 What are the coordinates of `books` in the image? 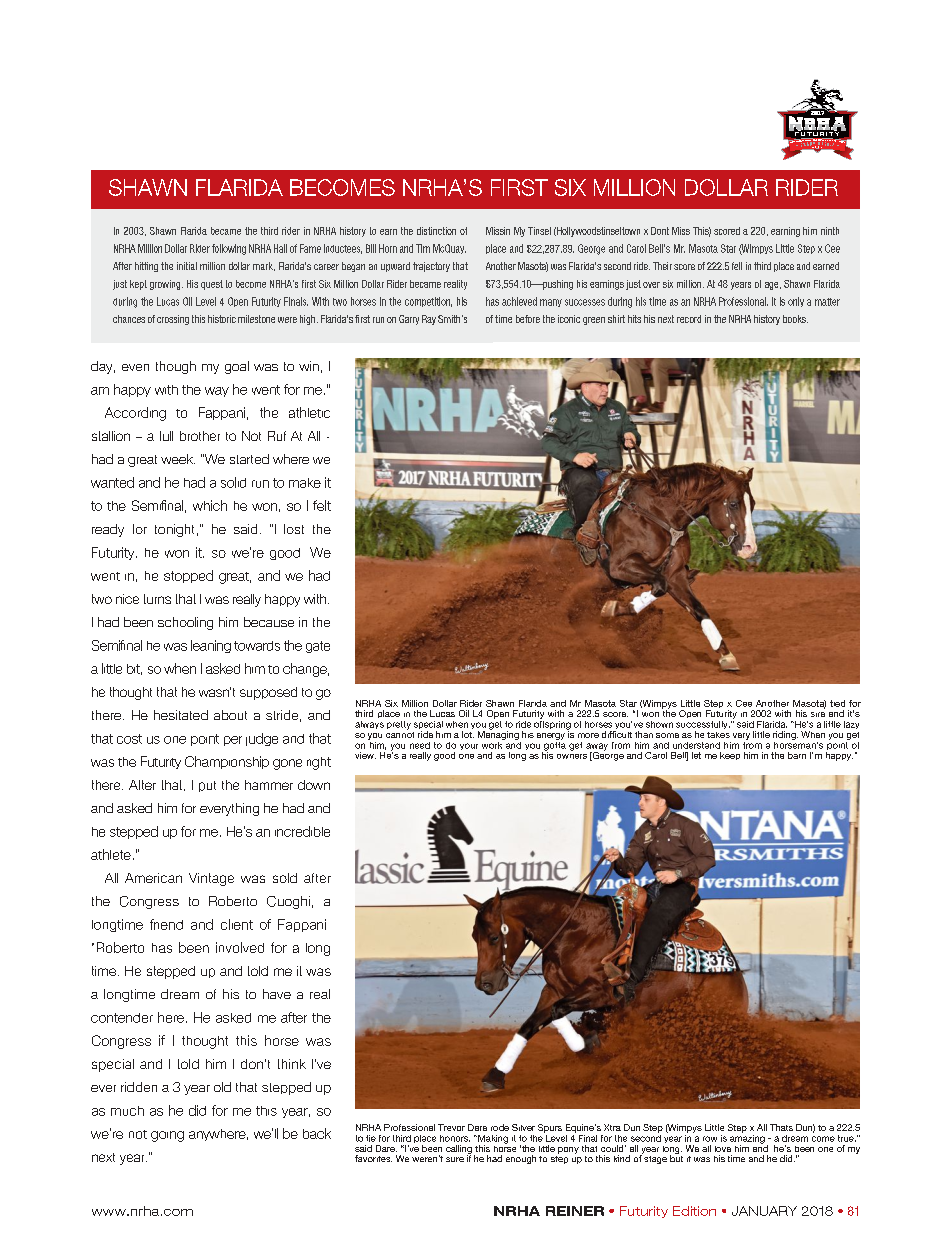 It's located at (795, 319).
